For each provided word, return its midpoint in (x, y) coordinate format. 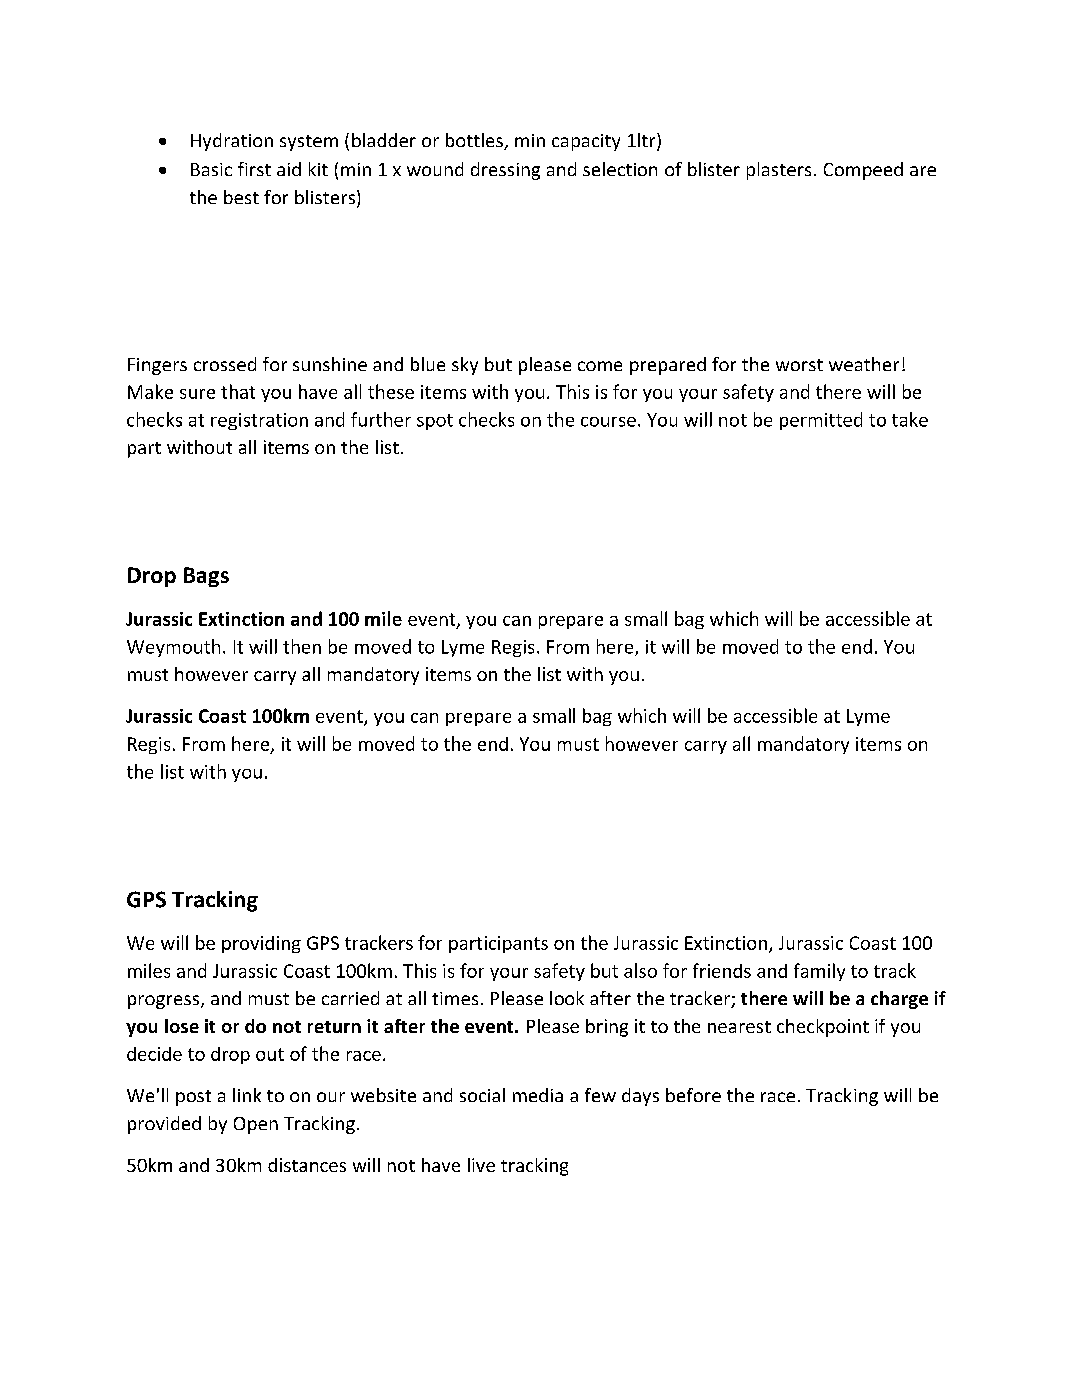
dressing (505, 171)
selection (620, 169)
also (640, 970)
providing (261, 944)
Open (256, 1125)
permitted (821, 421)
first (254, 169)
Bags (206, 577)
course (608, 422)
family (819, 972)
